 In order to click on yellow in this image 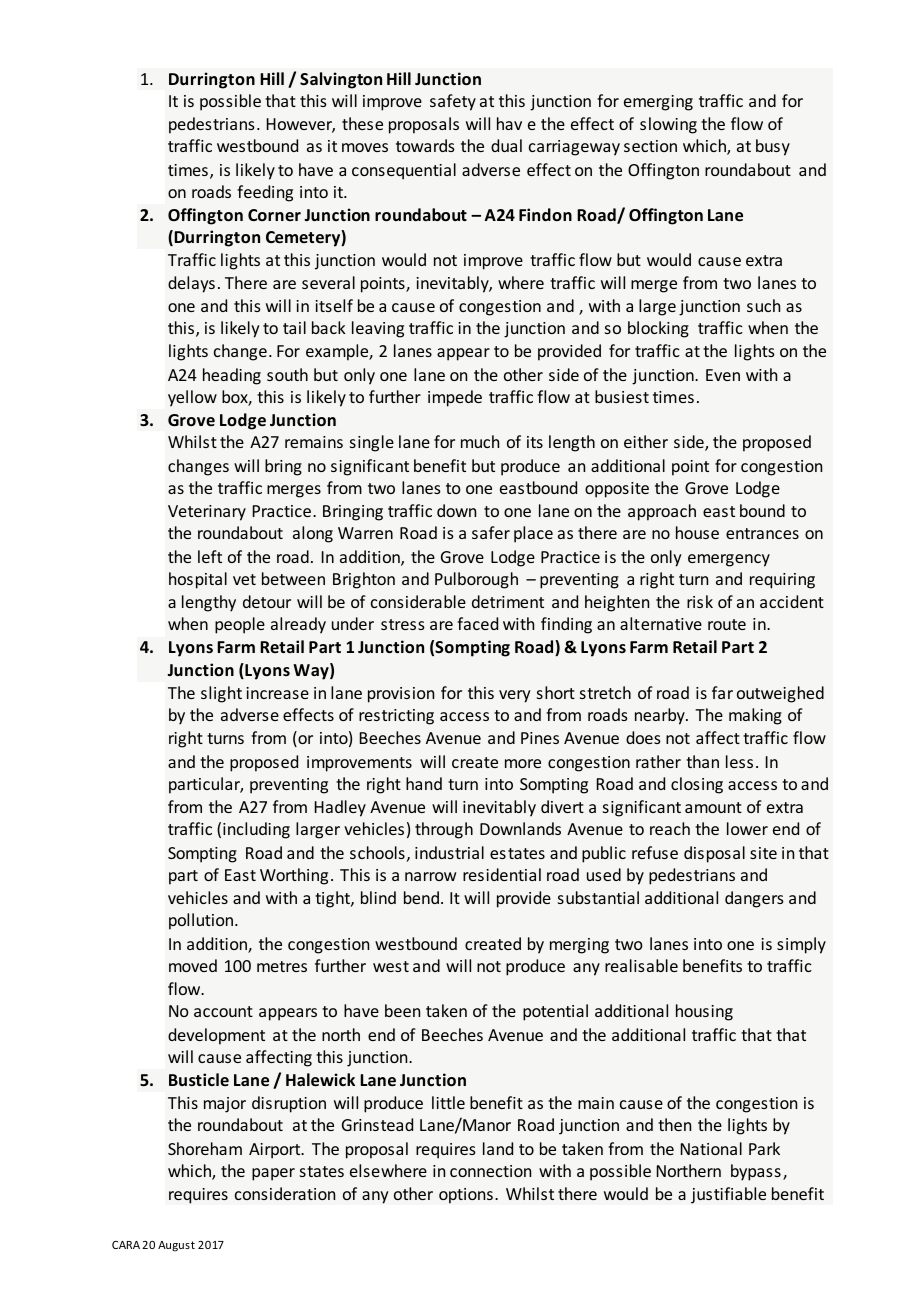, I will do `click(192, 398)`.
